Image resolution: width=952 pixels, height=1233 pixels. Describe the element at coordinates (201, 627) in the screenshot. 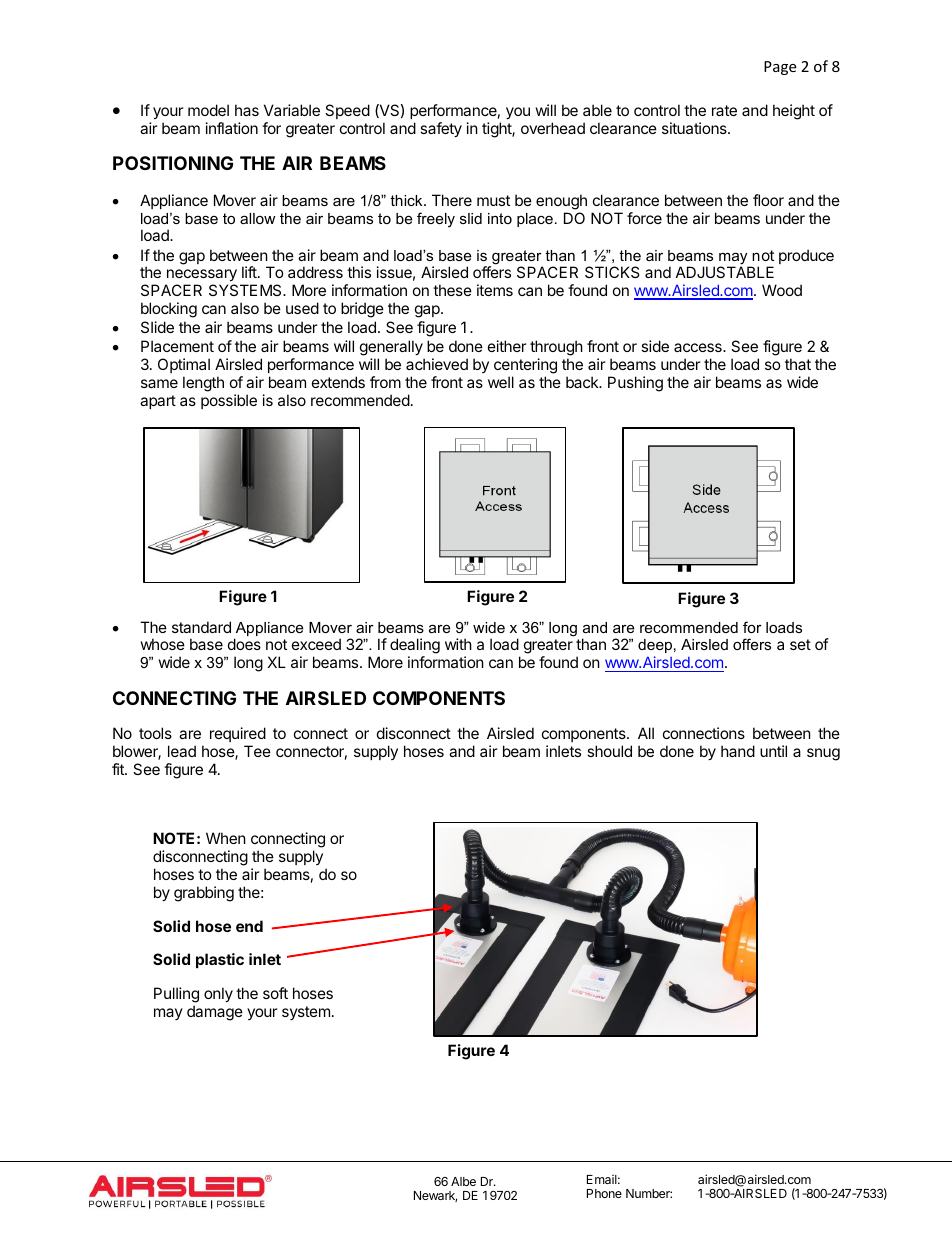

I see `standard` at that location.
